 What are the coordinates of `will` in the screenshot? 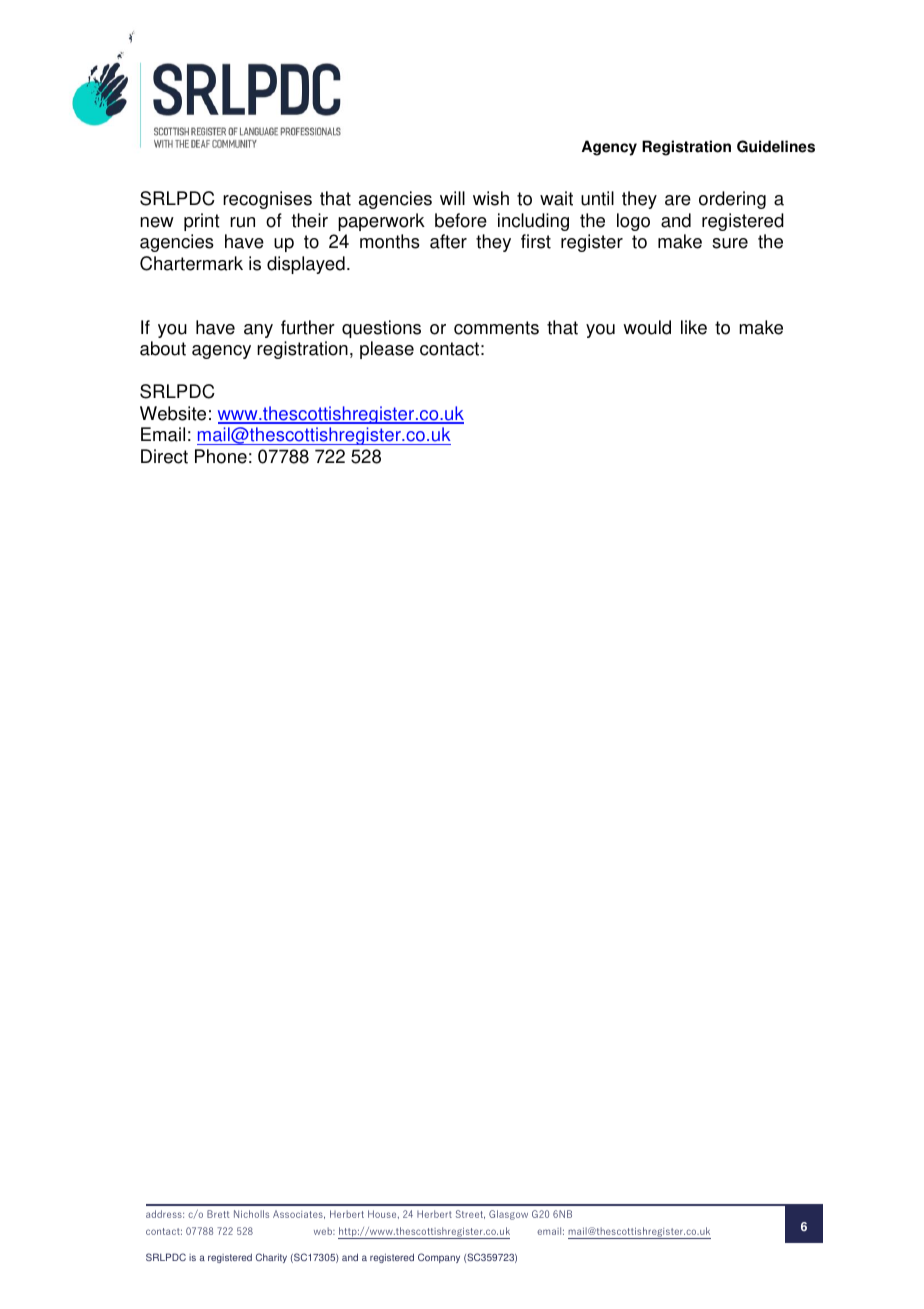 It's located at (452, 198).
